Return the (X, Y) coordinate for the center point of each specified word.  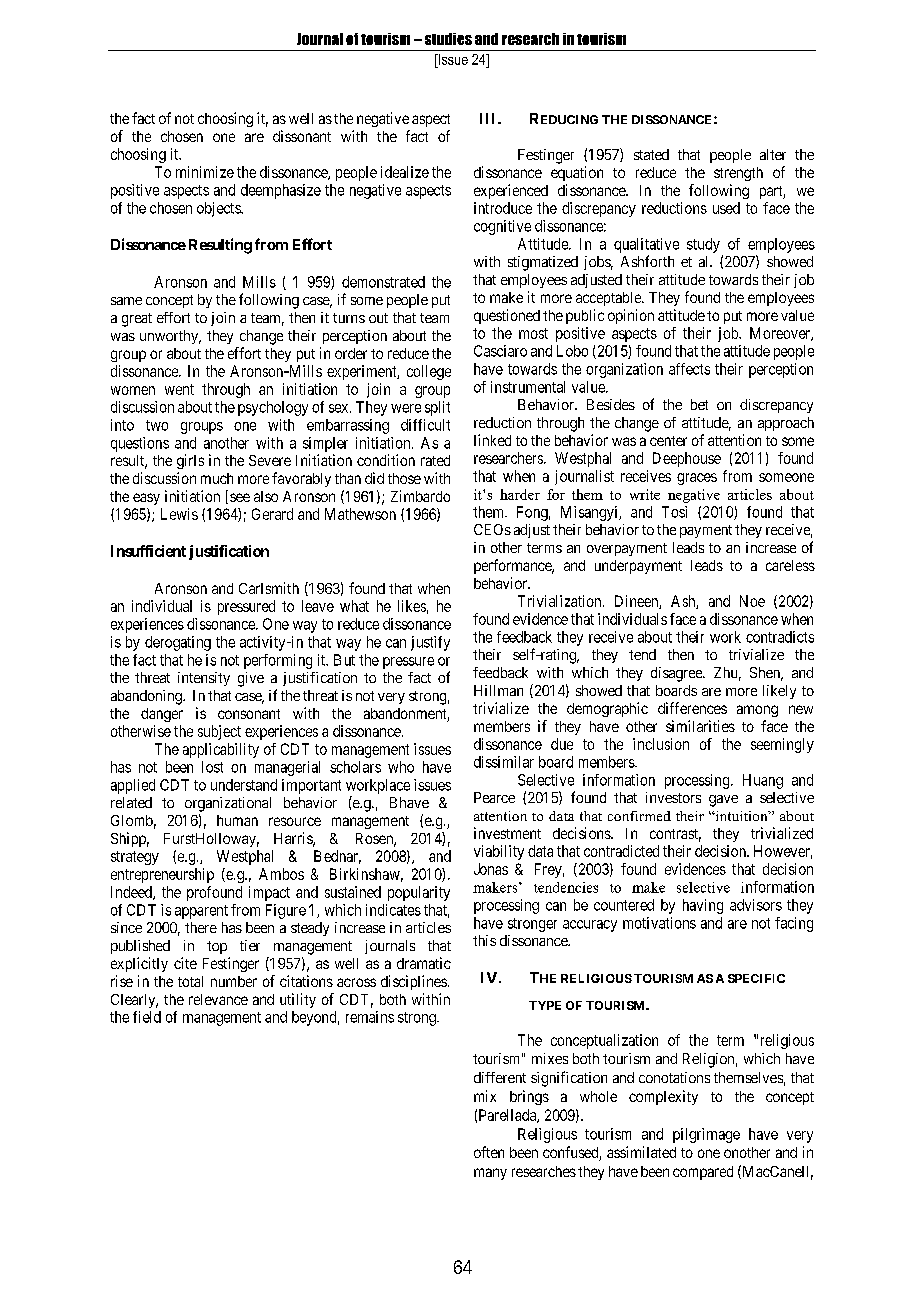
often (489, 1152)
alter (773, 154)
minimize (205, 172)
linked (492, 440)
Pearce (494, 797)
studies (448, 39)
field (147, 1017)
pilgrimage (706, 1135)
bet (699, 404)
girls (190, 461)
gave (723, 801)
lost (212, 767)
